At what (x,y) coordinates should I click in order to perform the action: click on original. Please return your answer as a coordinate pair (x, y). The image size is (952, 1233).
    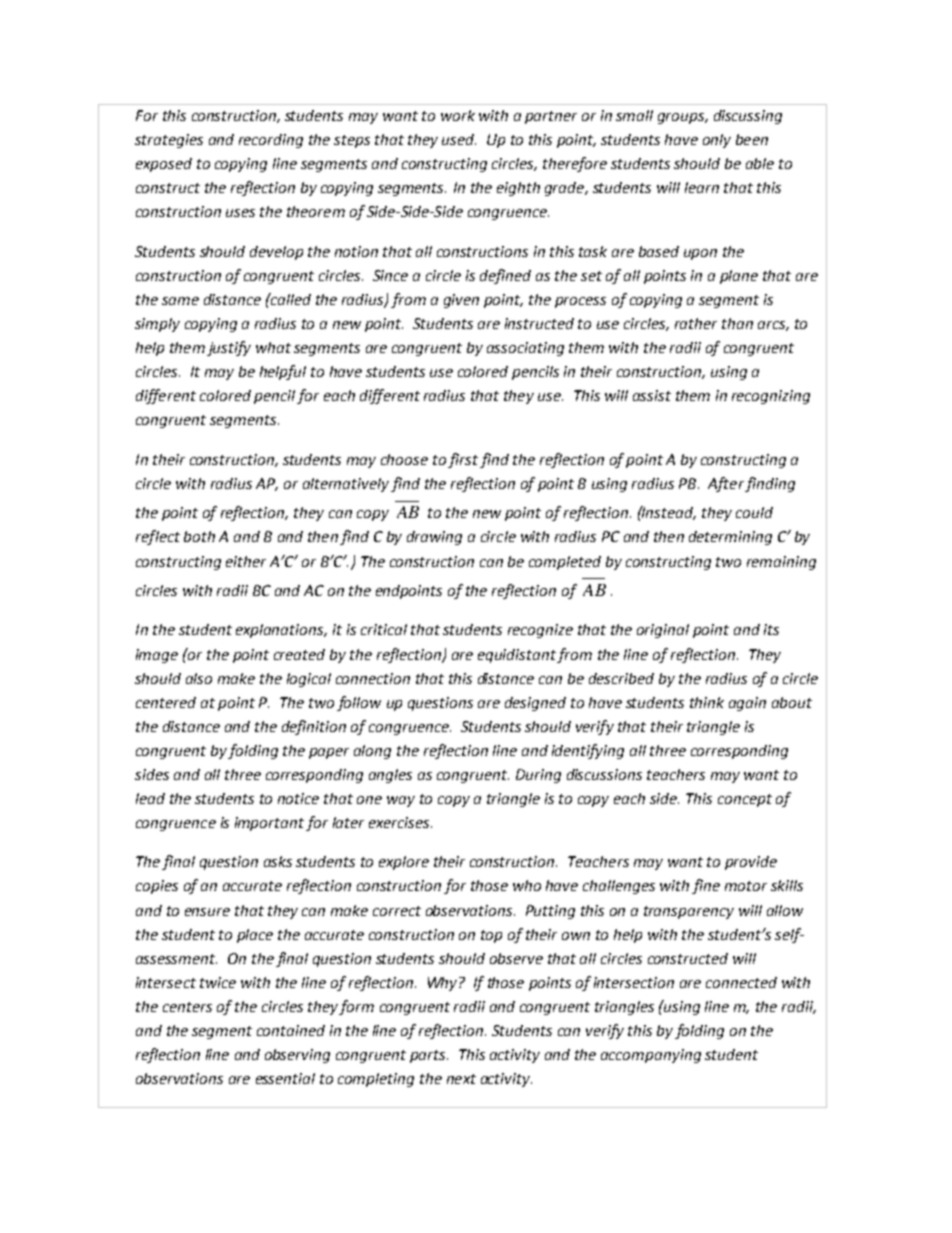
    Looking at the image, I should click on (663, 631).
